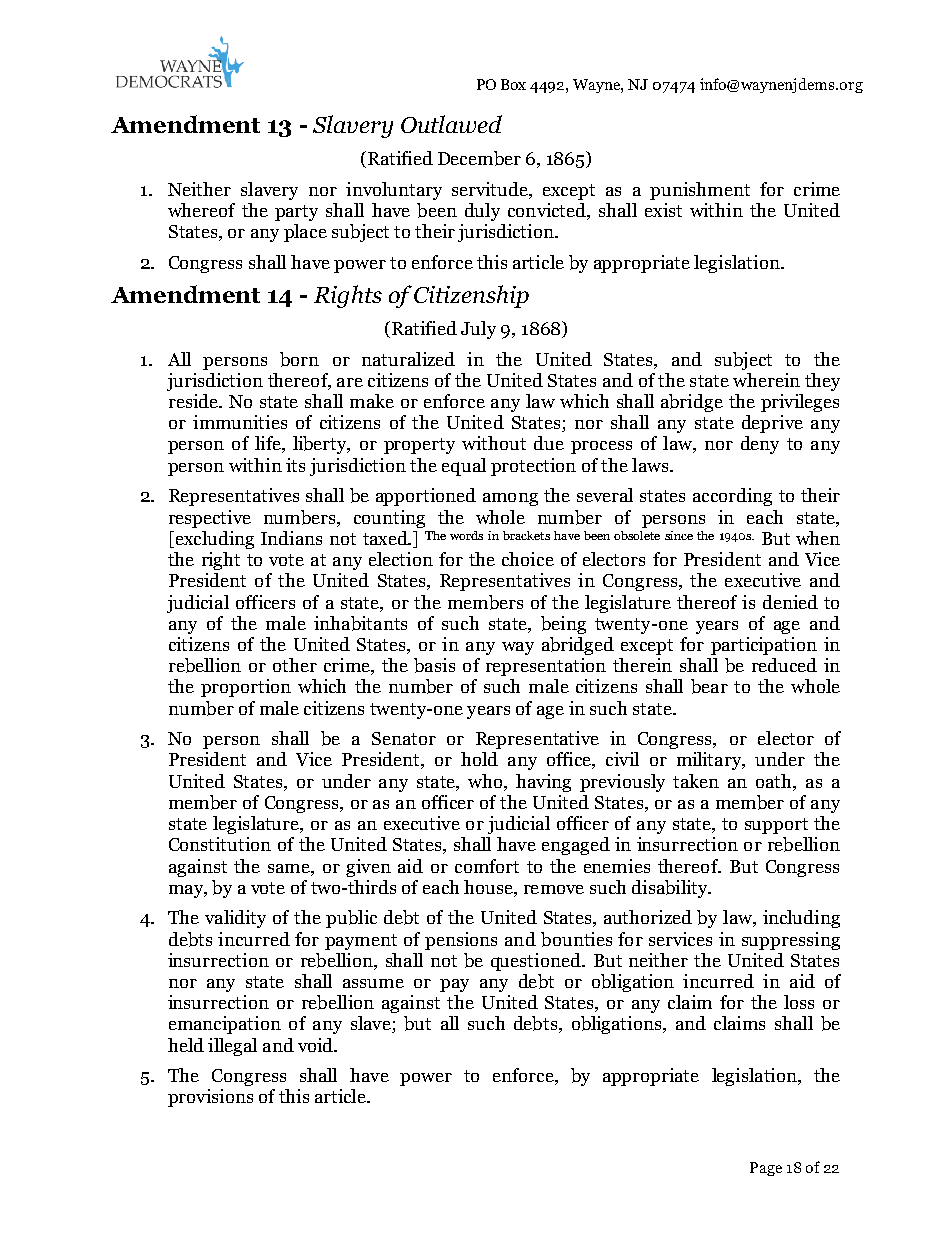  What do you see at coordinates (489, 888) in the document?
I see `house` at bounding box center [489, 888].
